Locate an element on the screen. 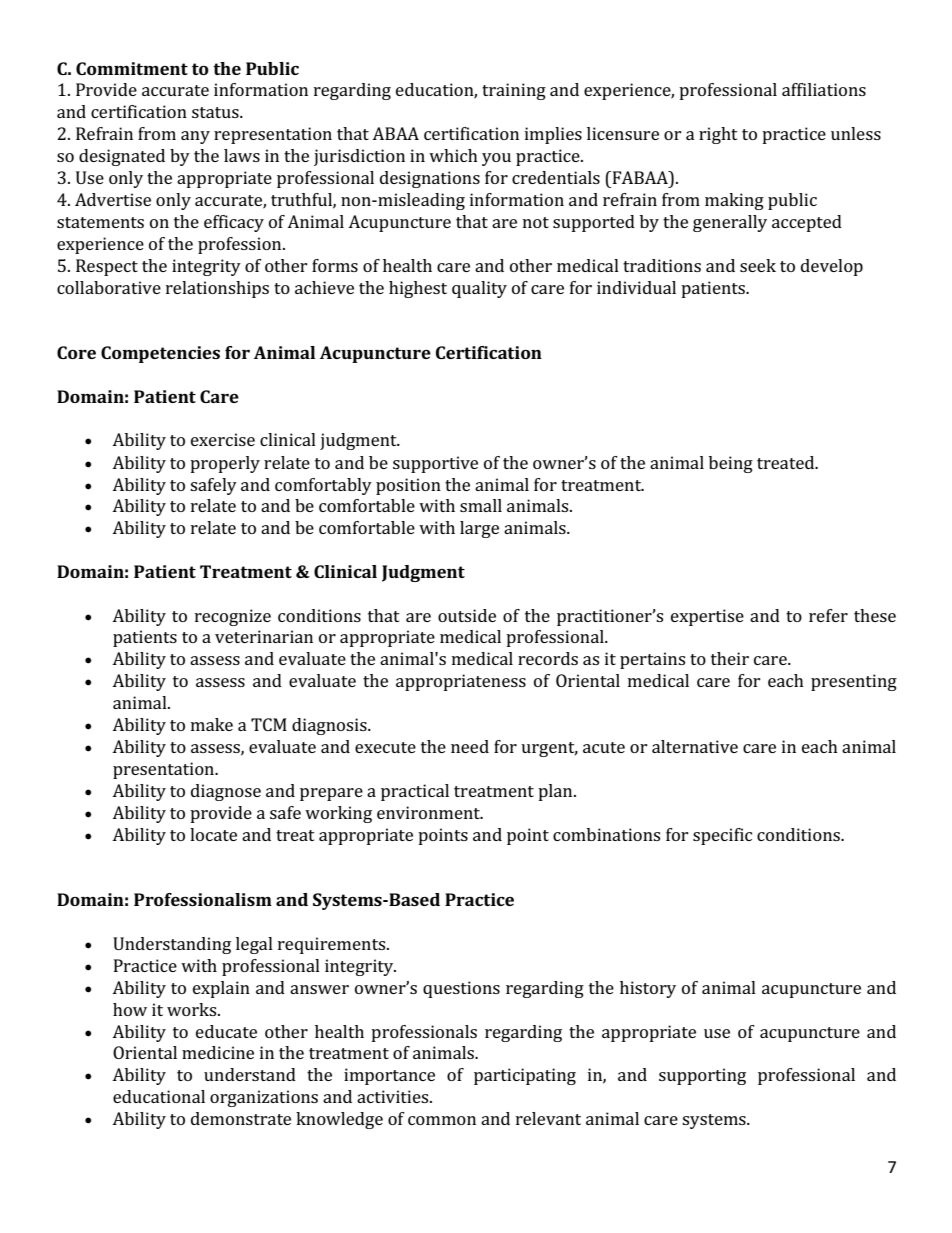 This screenshot has width=952, height=1233. supporting is located at coordinates (702, 1076).
